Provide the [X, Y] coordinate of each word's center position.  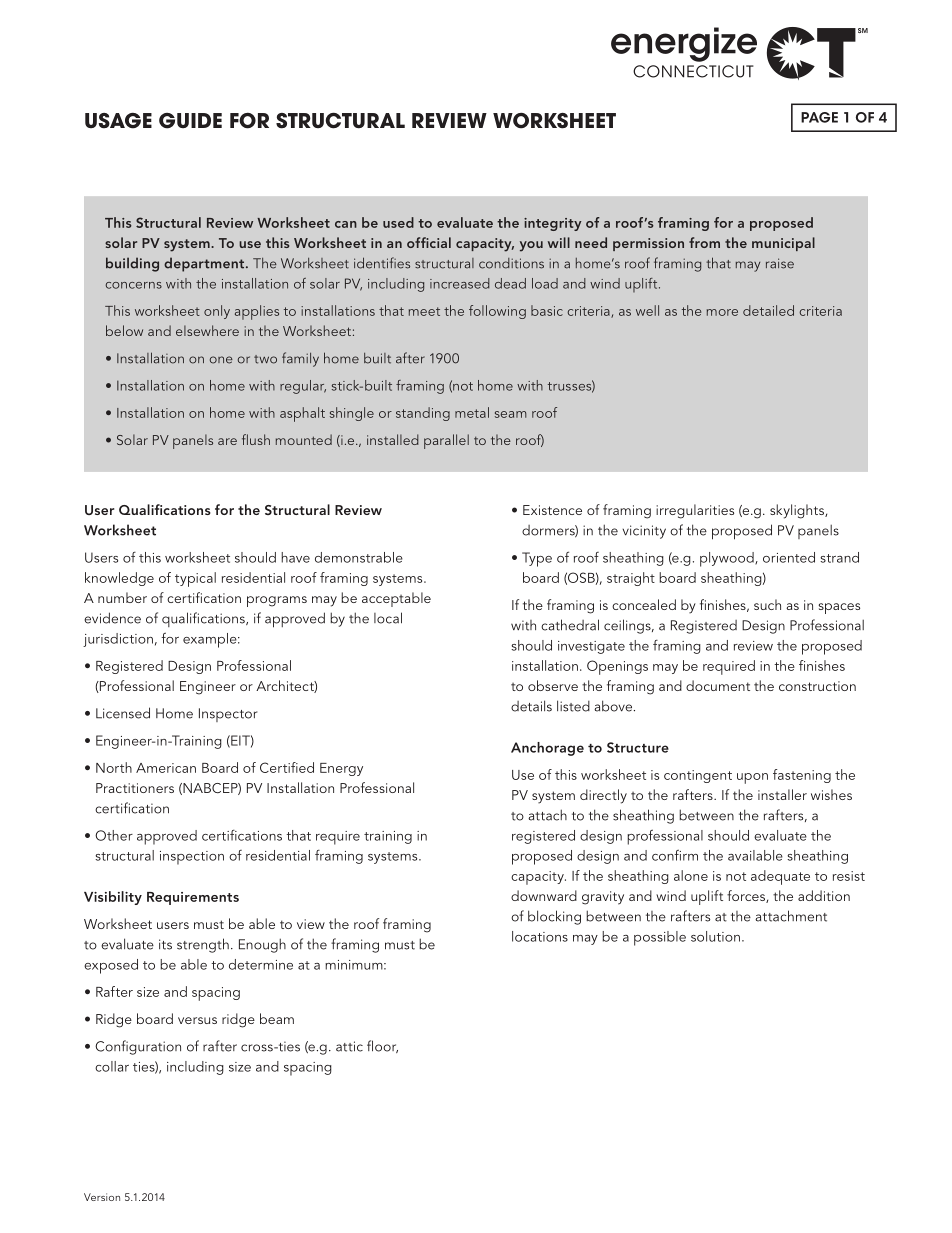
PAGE [819, 117]
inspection [192, 858]
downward [544, 895]
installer [782, 794]
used [398, 222]
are [227, 441]
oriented [789, 557]
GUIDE [190, 121]
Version [102, 1197]
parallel [446, 441]
